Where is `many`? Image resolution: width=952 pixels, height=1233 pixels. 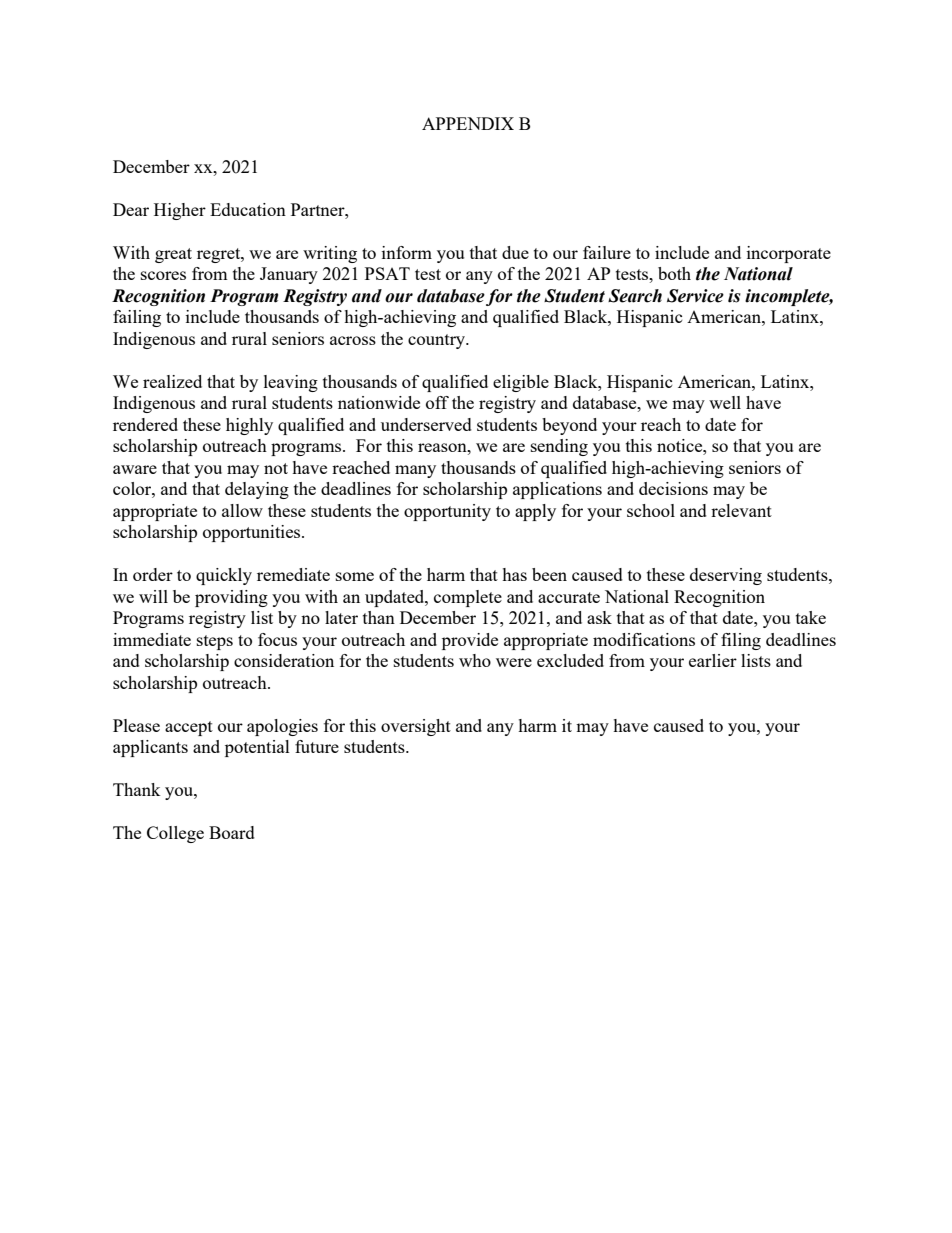
many is located at coordinates (415, 471).
